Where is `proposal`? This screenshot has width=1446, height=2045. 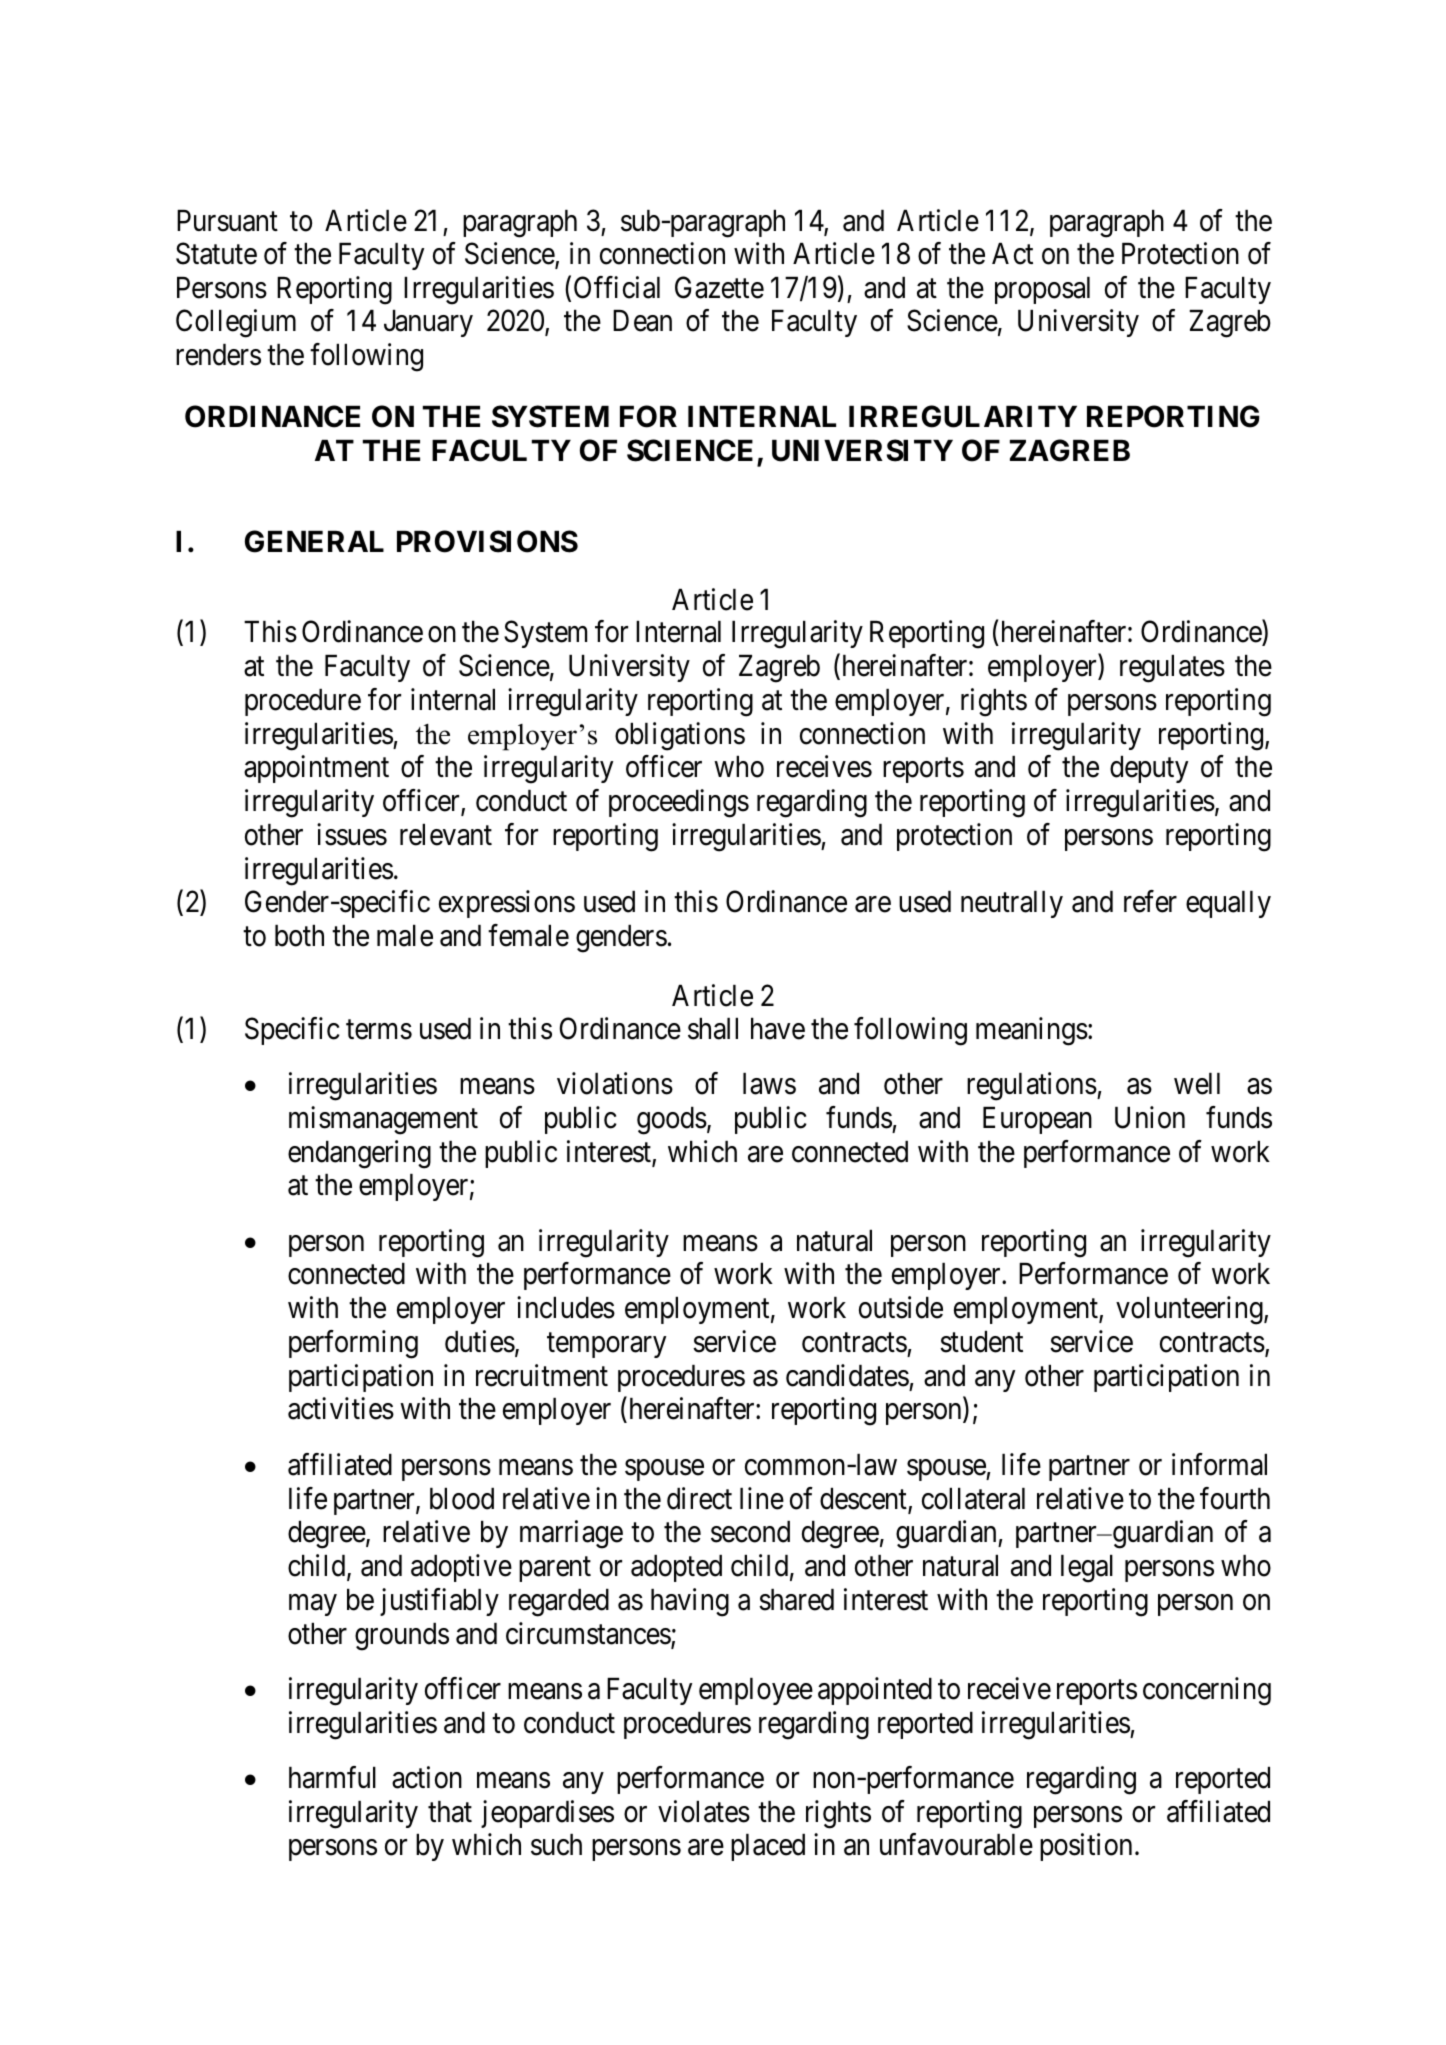 proposal is located at coordinates (1042, 290).
